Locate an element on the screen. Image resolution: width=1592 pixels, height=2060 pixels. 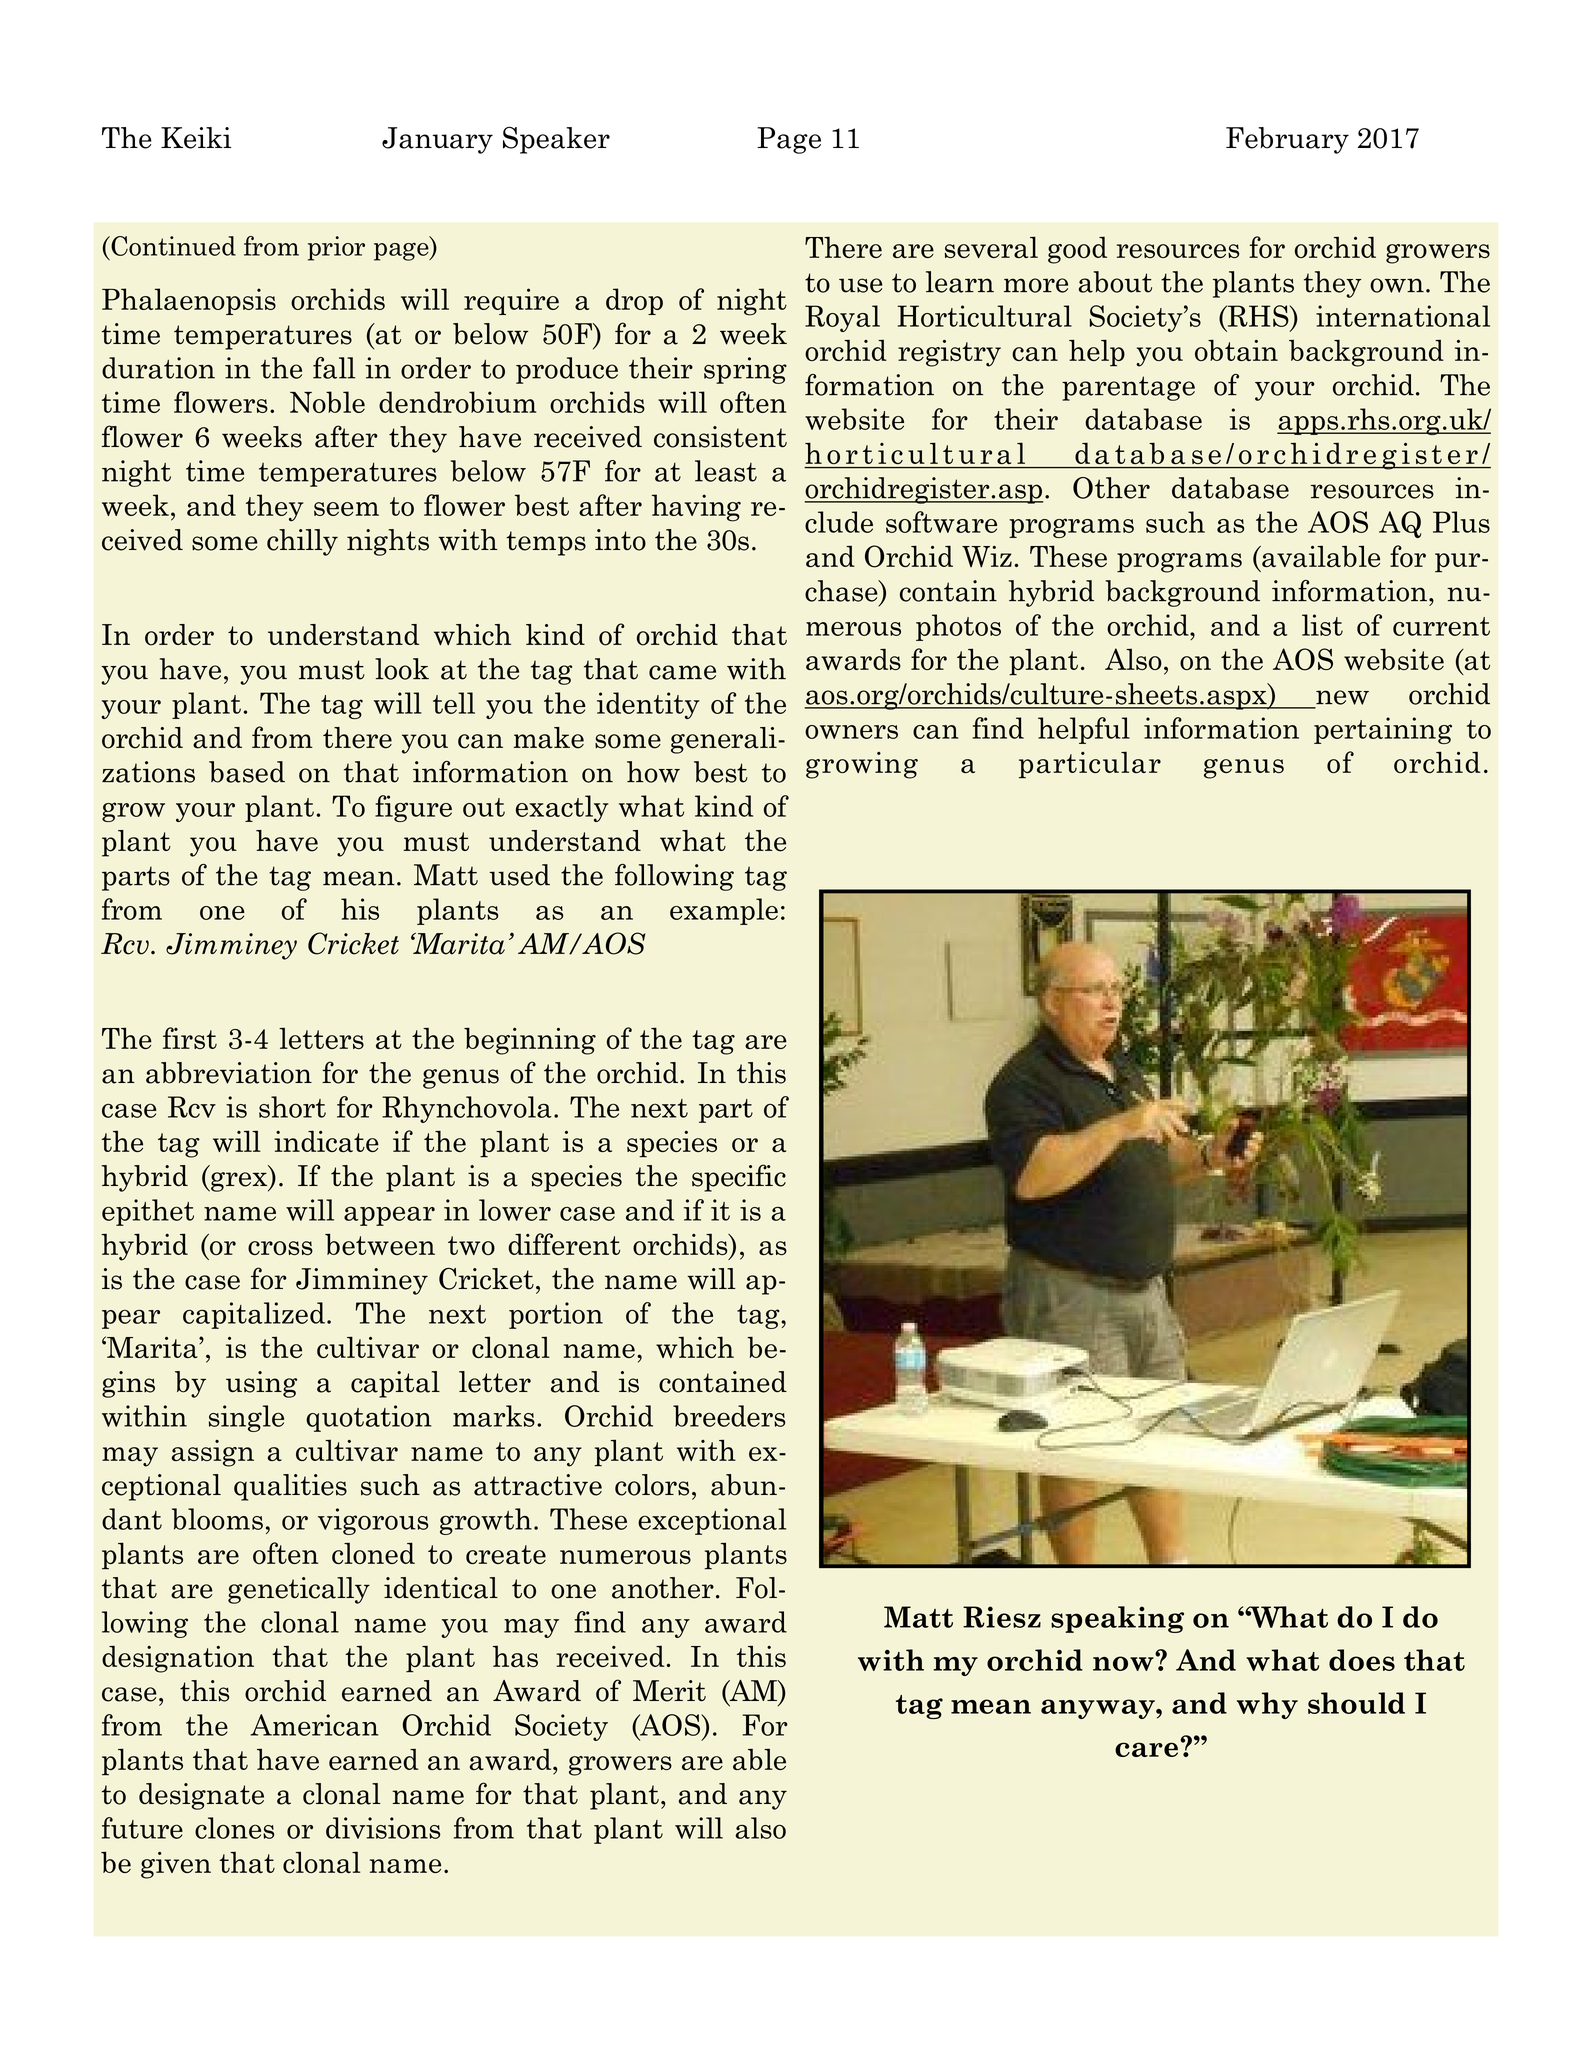
first is located at coordinates (190, 1038).
